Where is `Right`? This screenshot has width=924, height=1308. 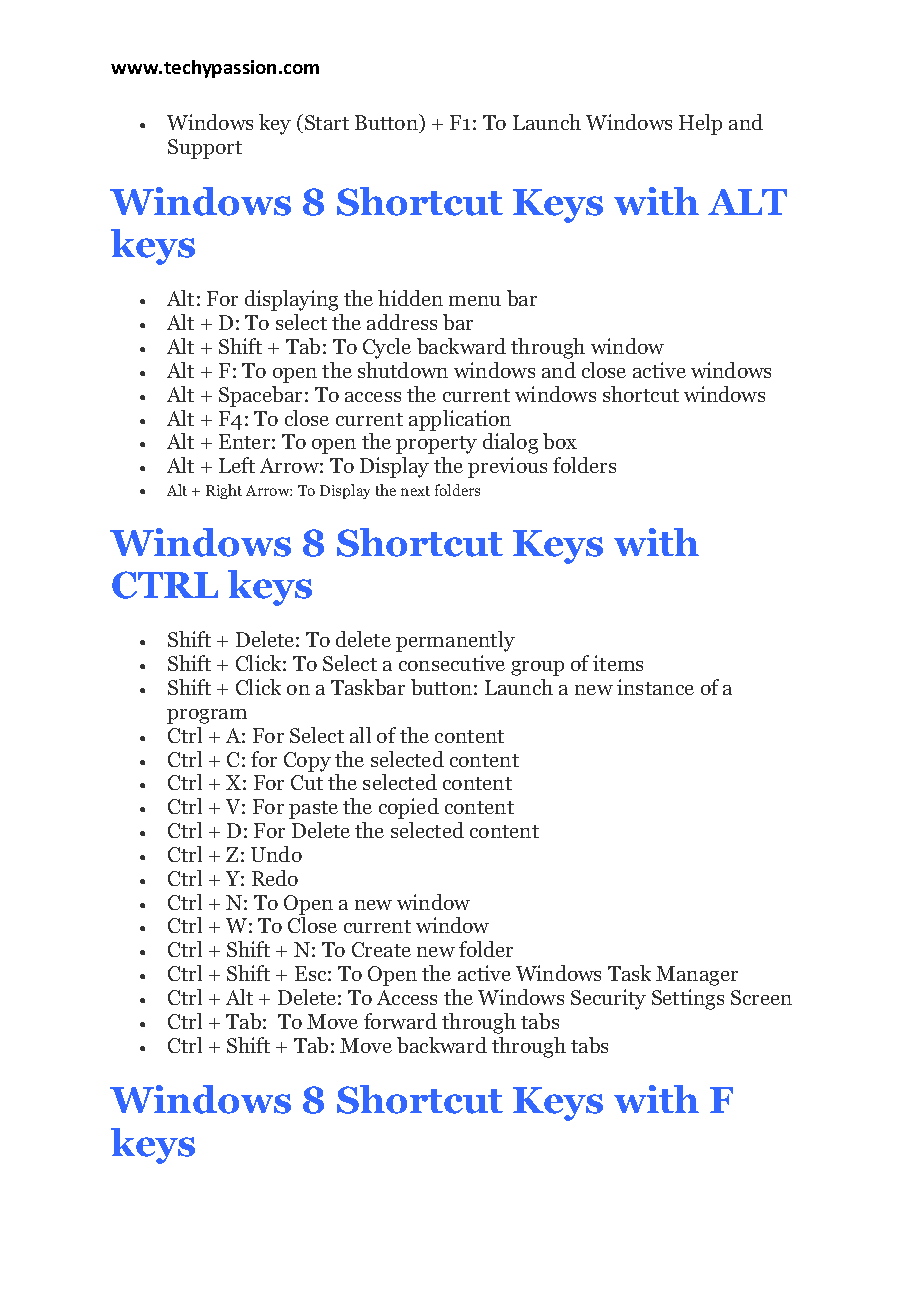
Right is located at coordinates (224, 491).
